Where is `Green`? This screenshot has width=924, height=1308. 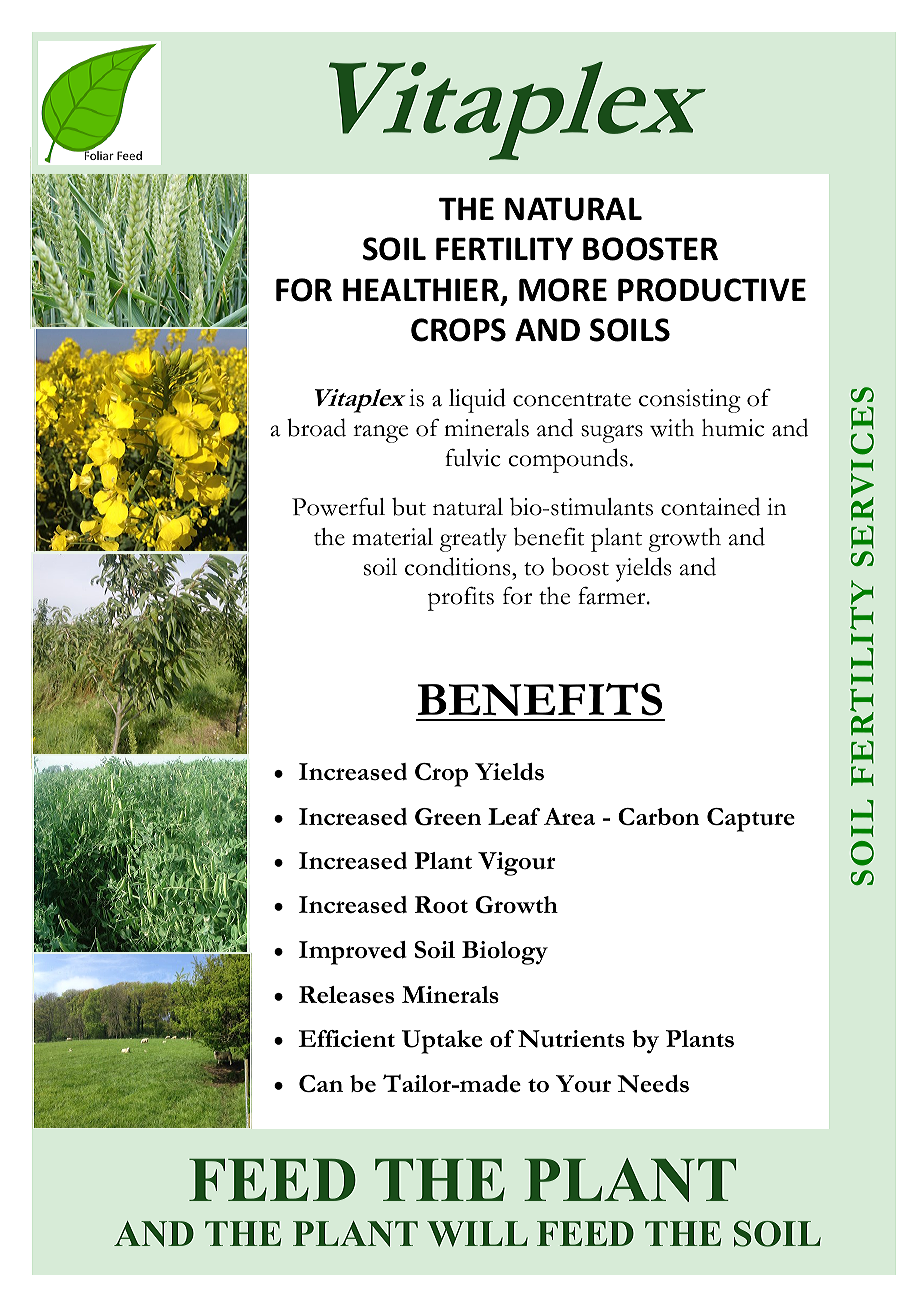
Green is located at coordinates (448, 817).
